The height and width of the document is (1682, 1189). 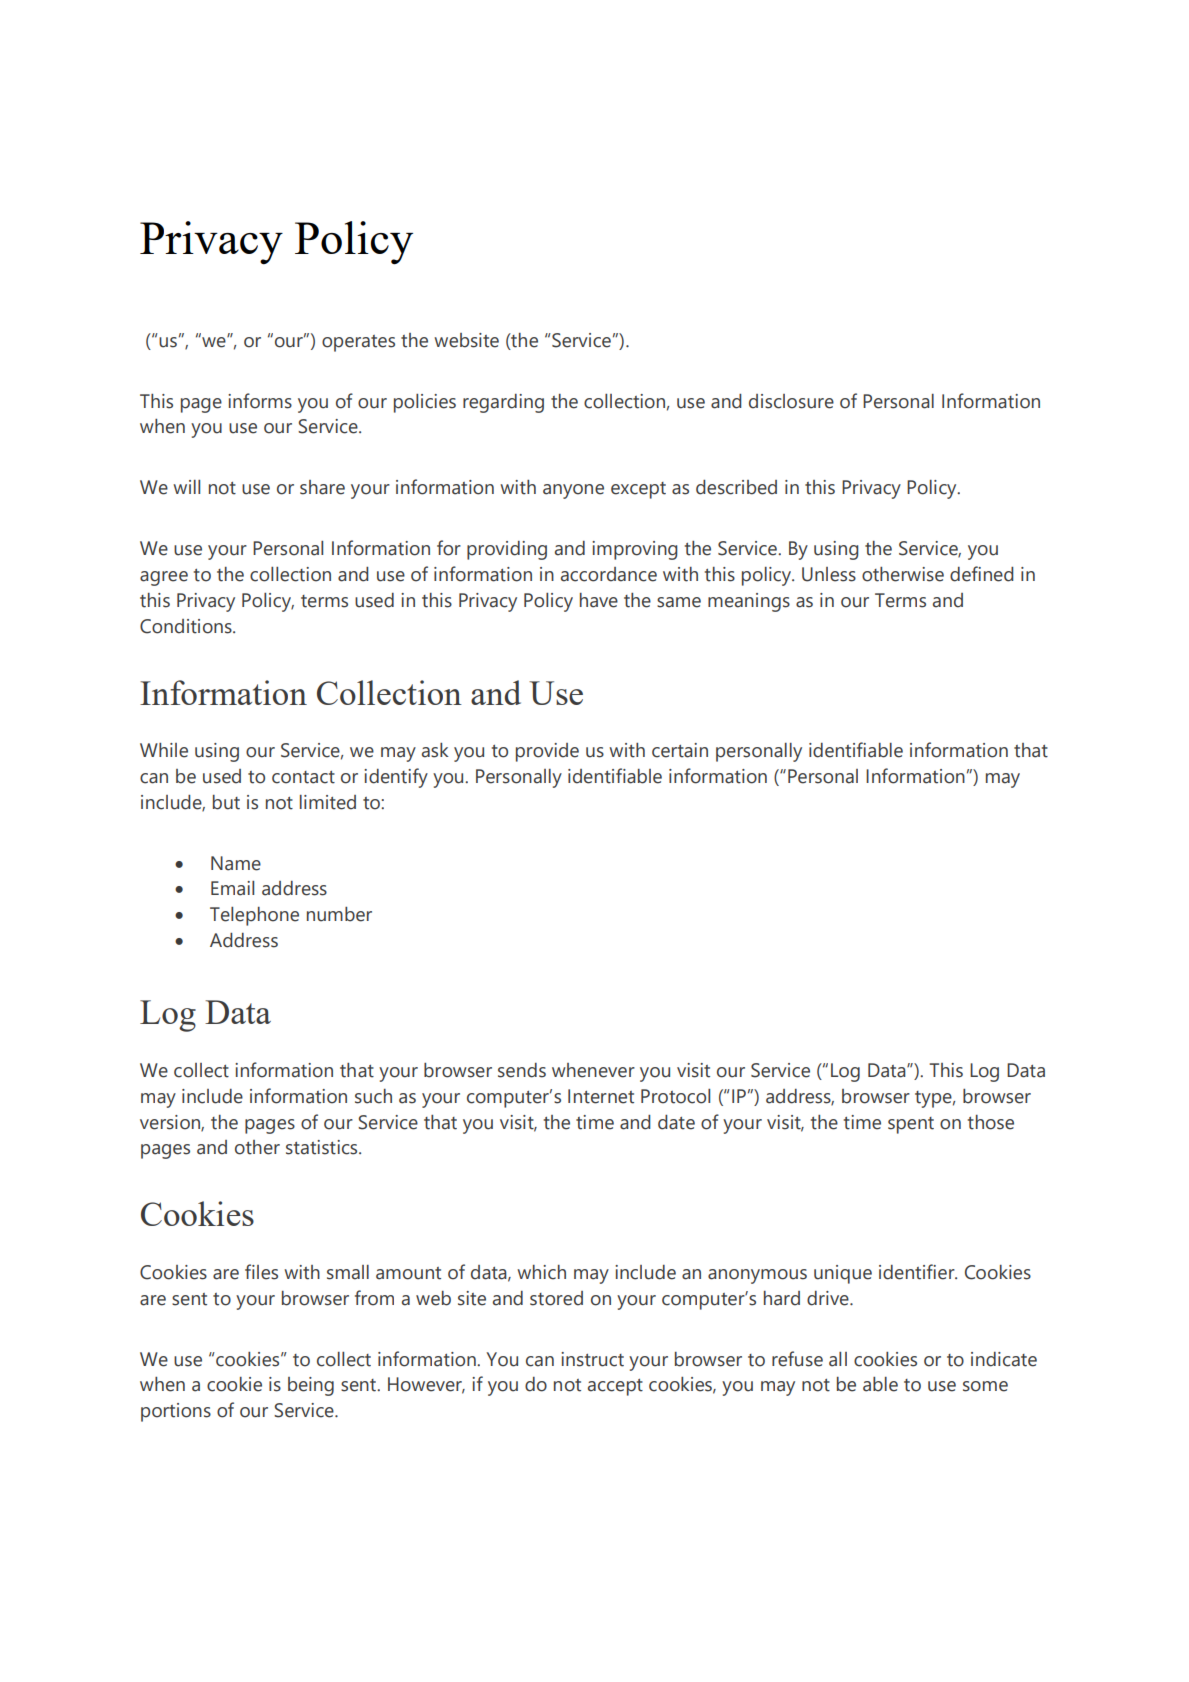 I want to click on disclosure, so click(x=791, y=401).
